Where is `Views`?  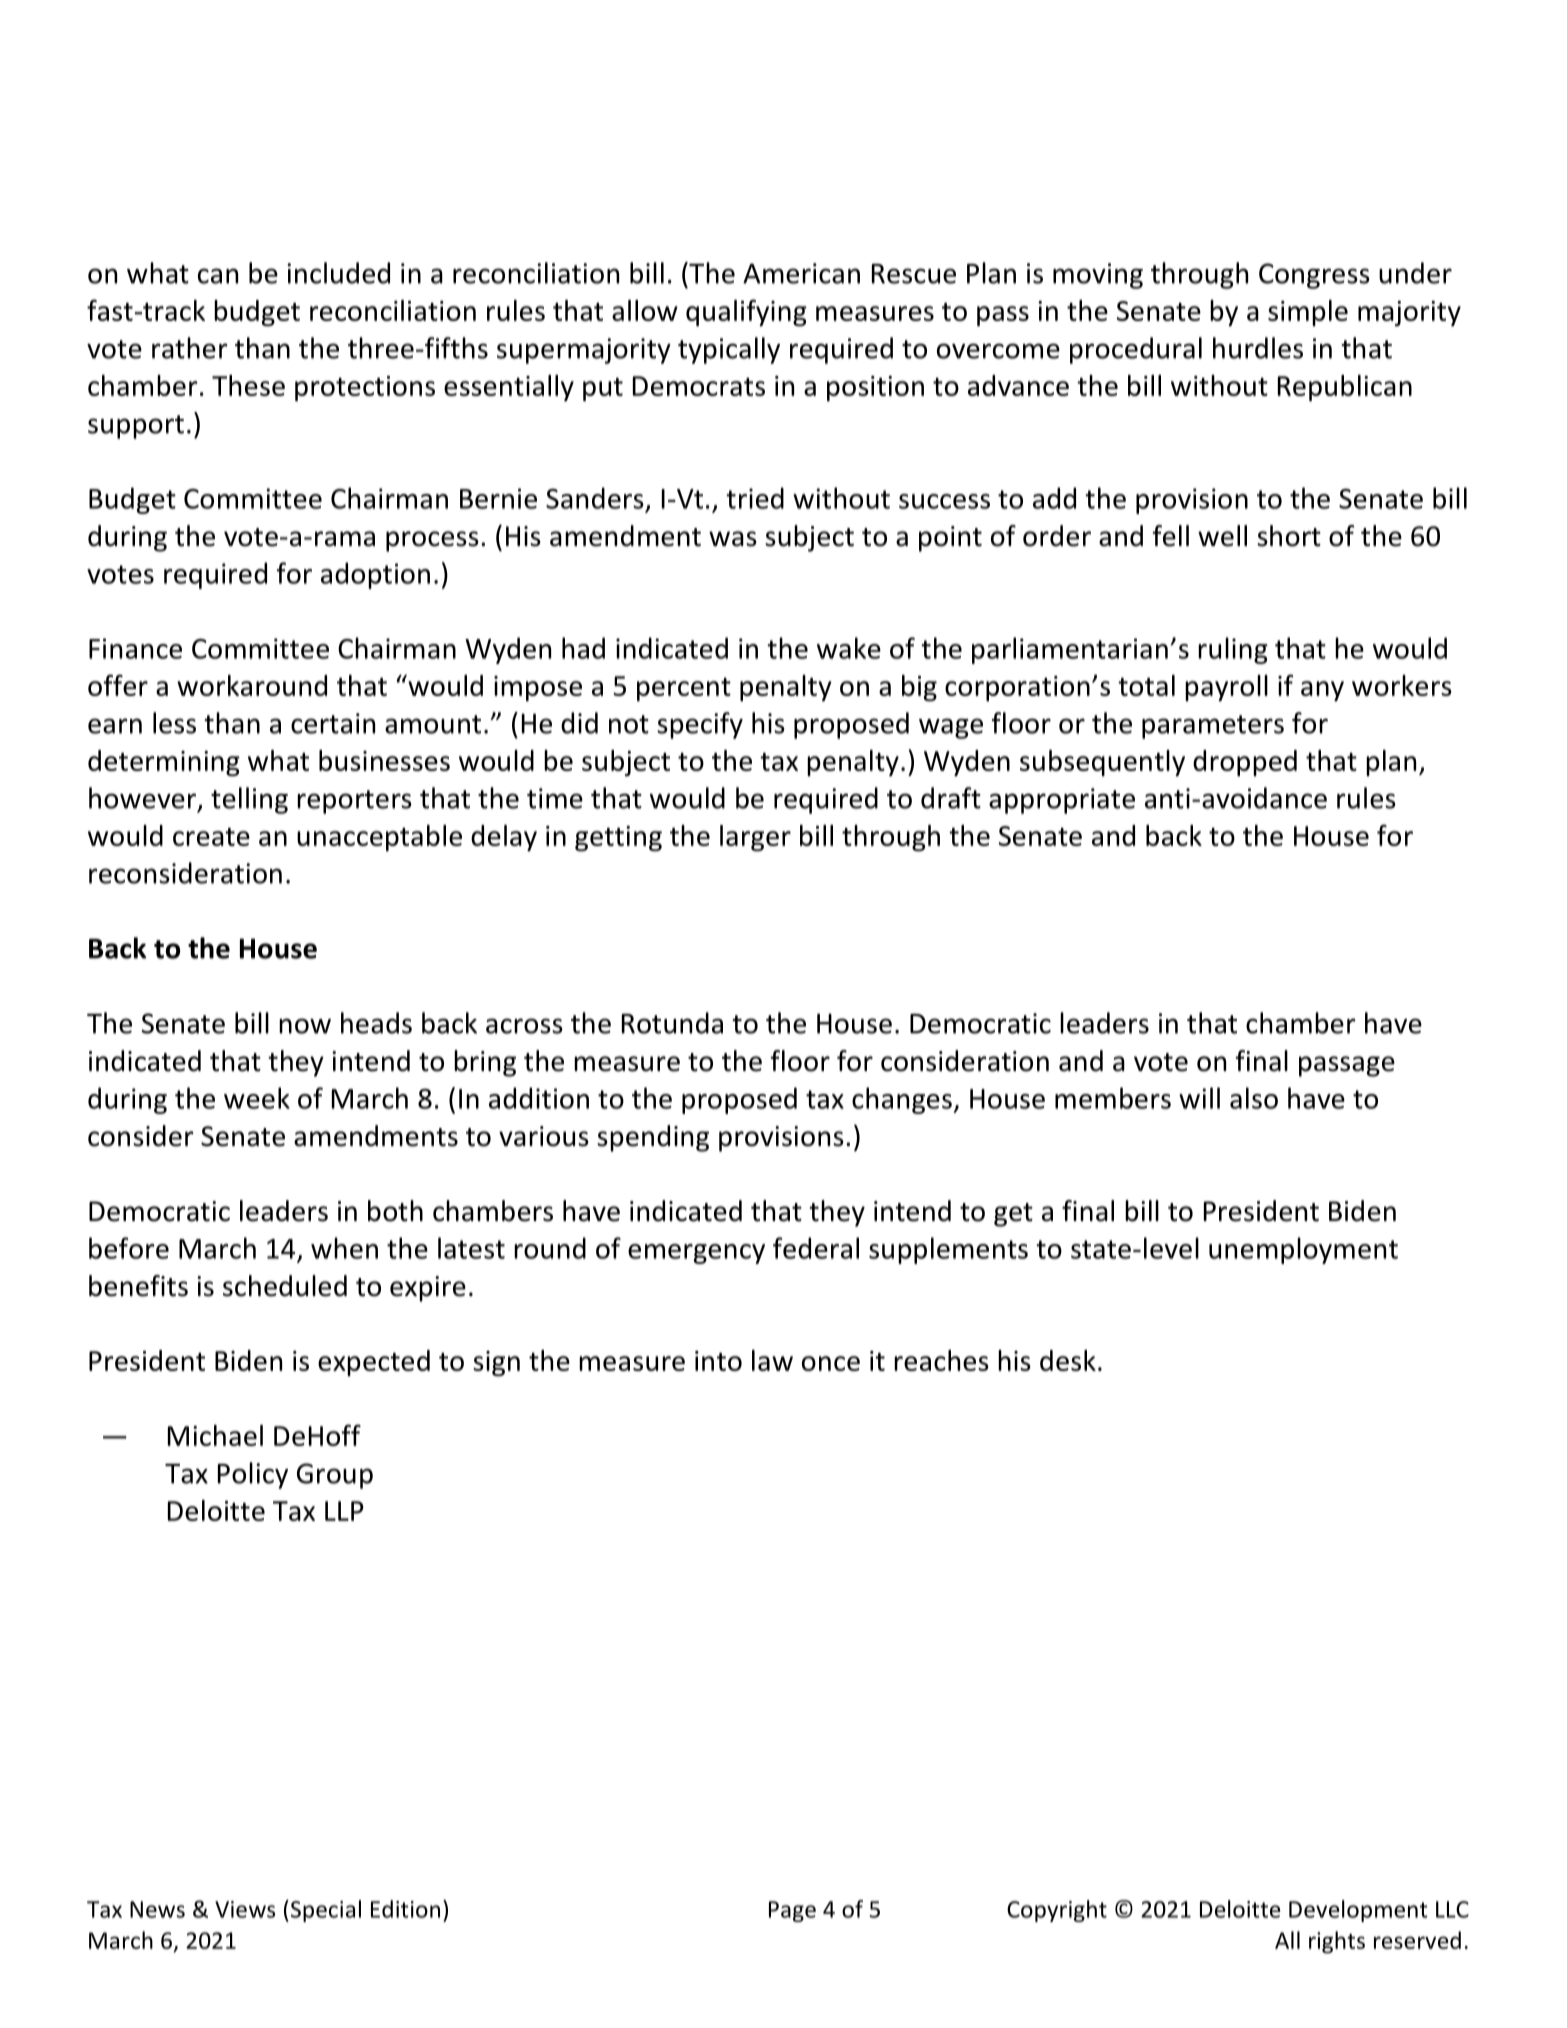
Views is located at coordinates (245, 1909).
